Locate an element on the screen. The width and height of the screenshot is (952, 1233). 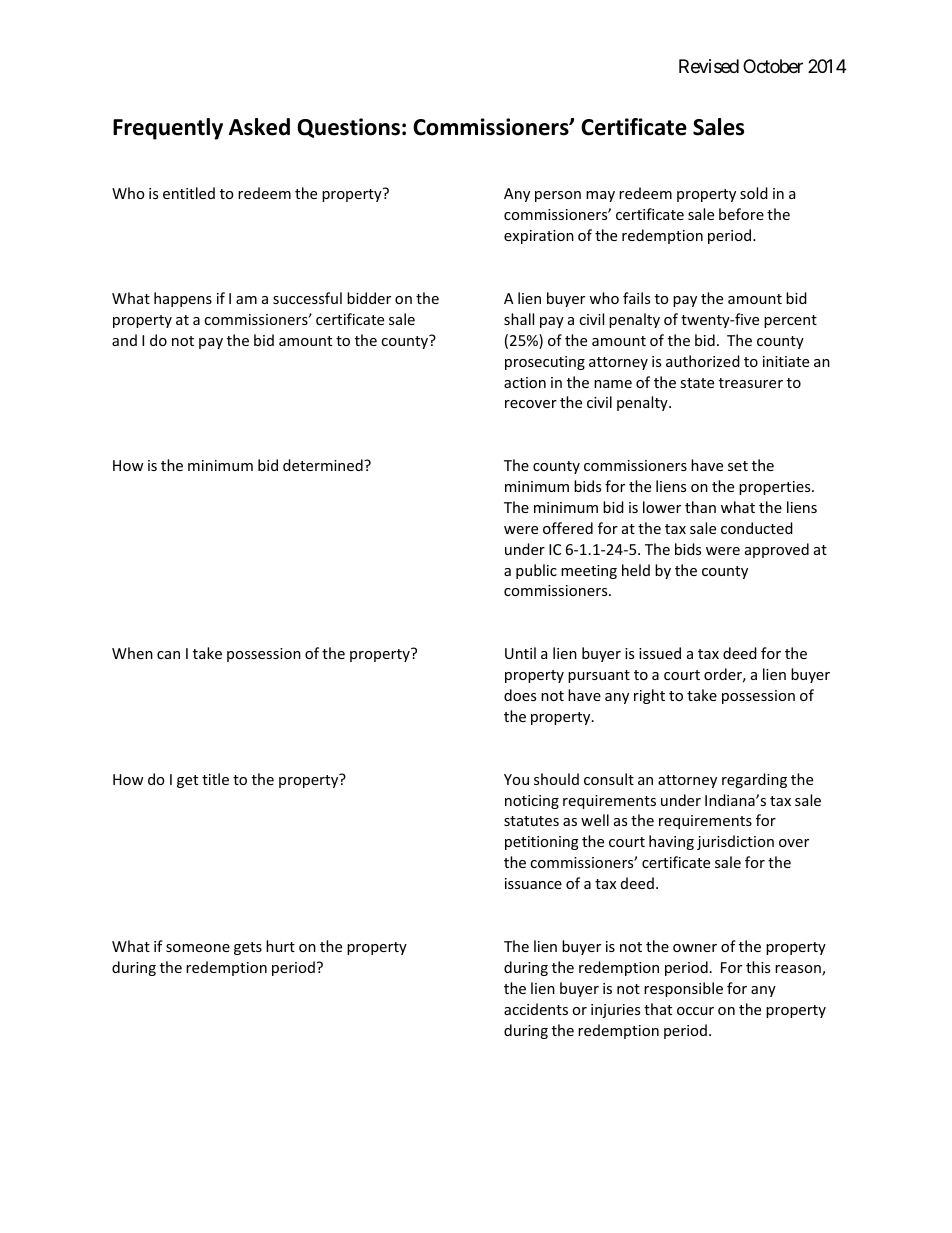
Frequently is located at coordinates (168, 129).
